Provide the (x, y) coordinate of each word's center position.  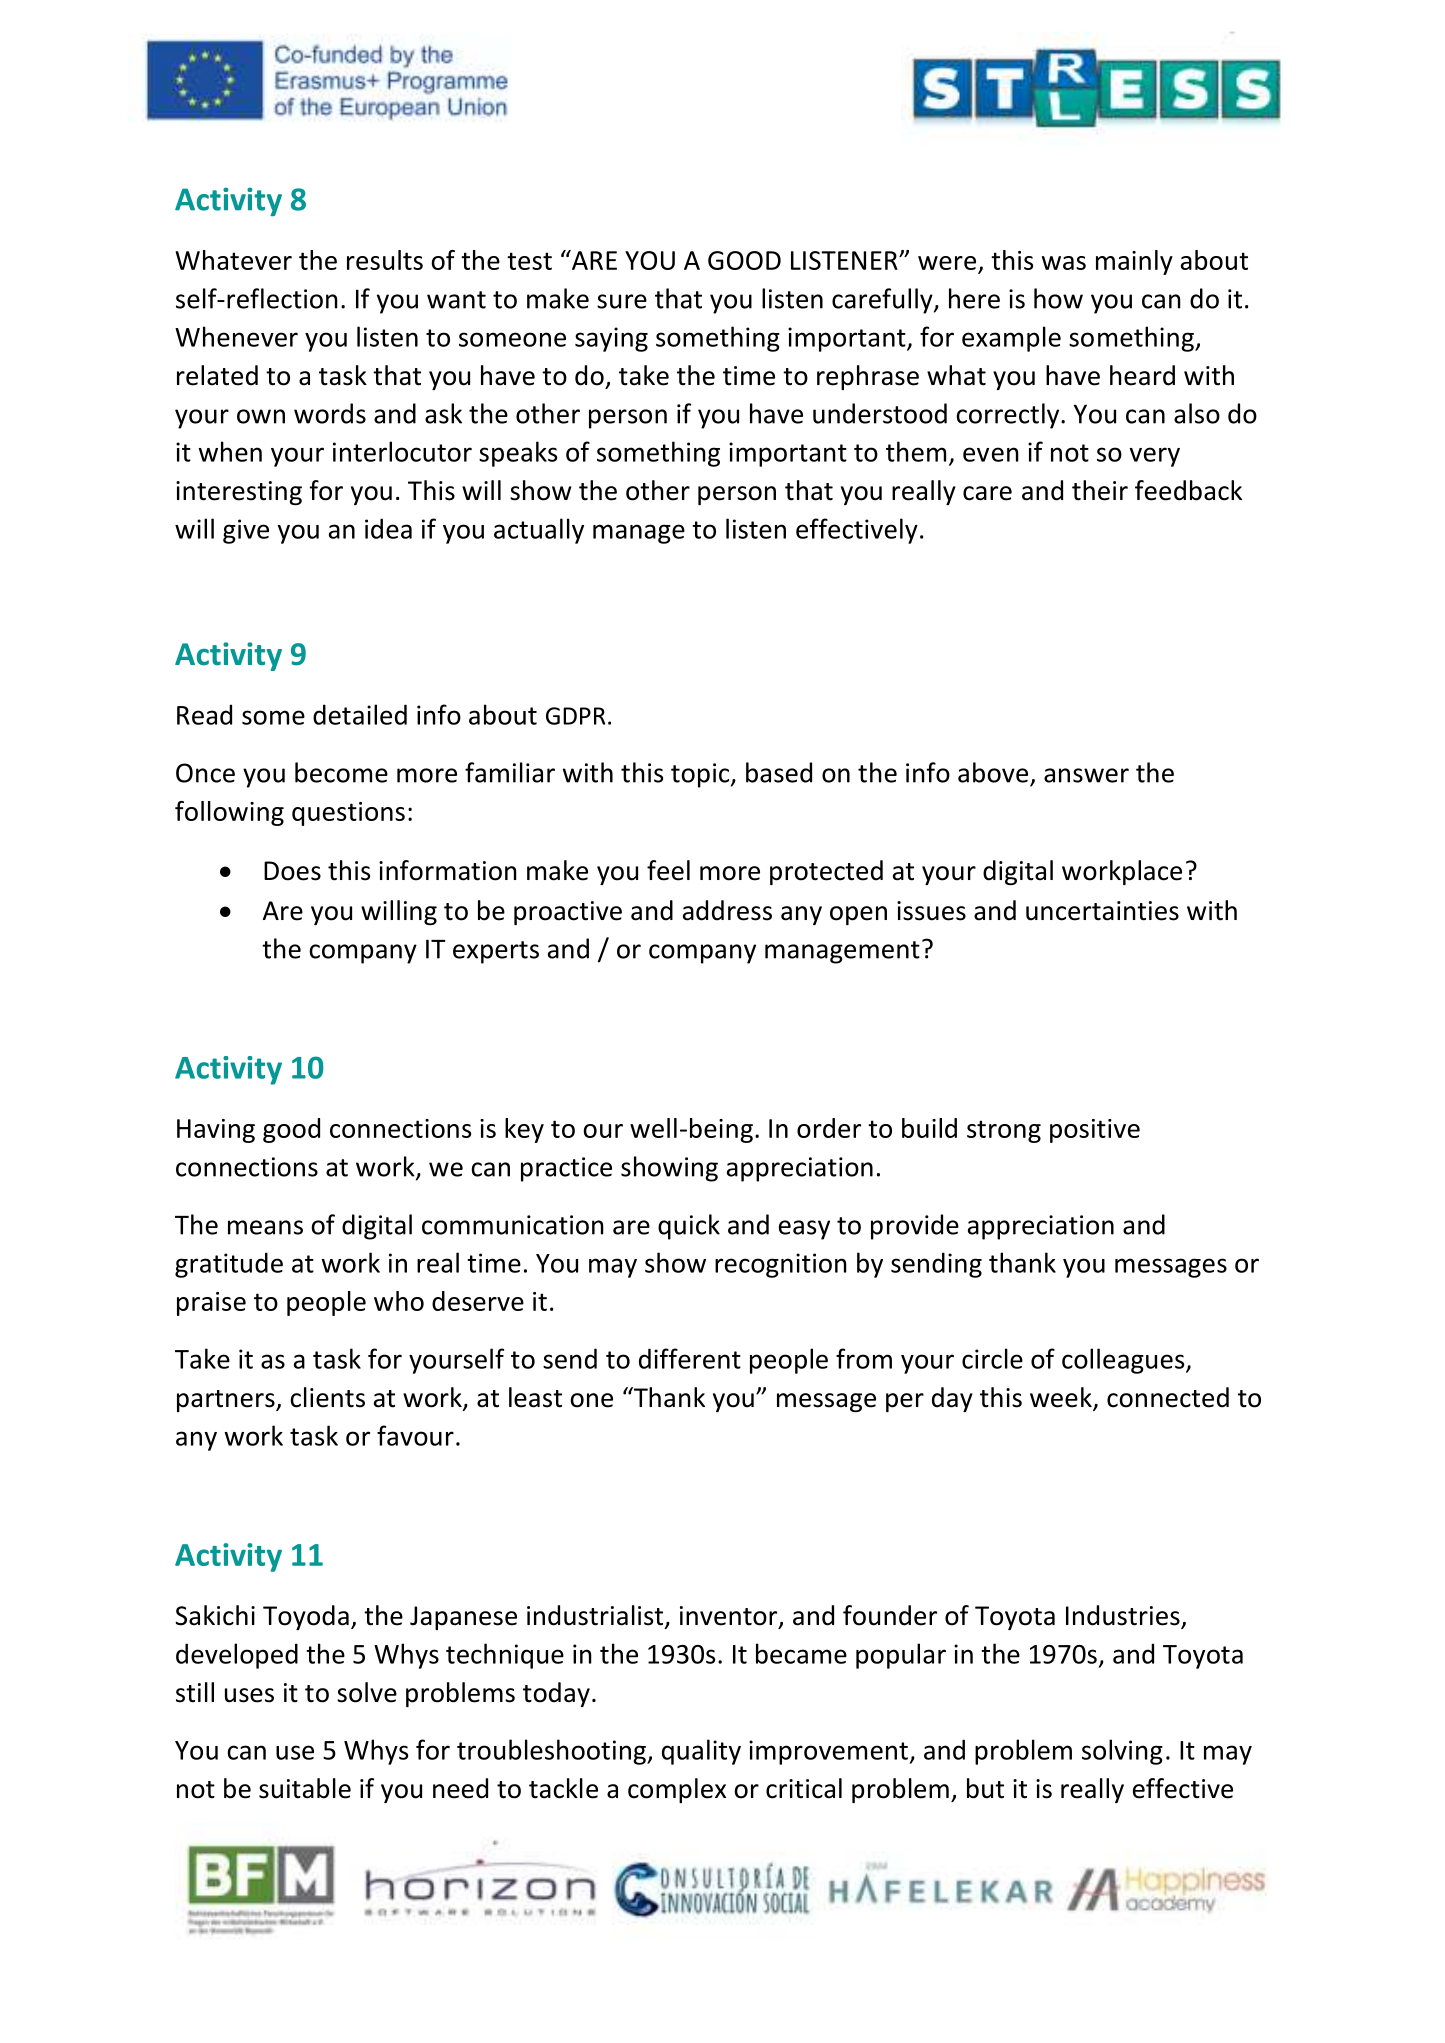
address (727, 910)
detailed (360, 714)
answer (1086, 775)
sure (622, 301)
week (1062, 1398)
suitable (305, 1788)
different (690, 1358)
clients (327, 1397)
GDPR (575, 716)
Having (216, 1131)
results (385, 260)
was (1064, 263)
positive (1095, 1131)
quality (701, 1752)
